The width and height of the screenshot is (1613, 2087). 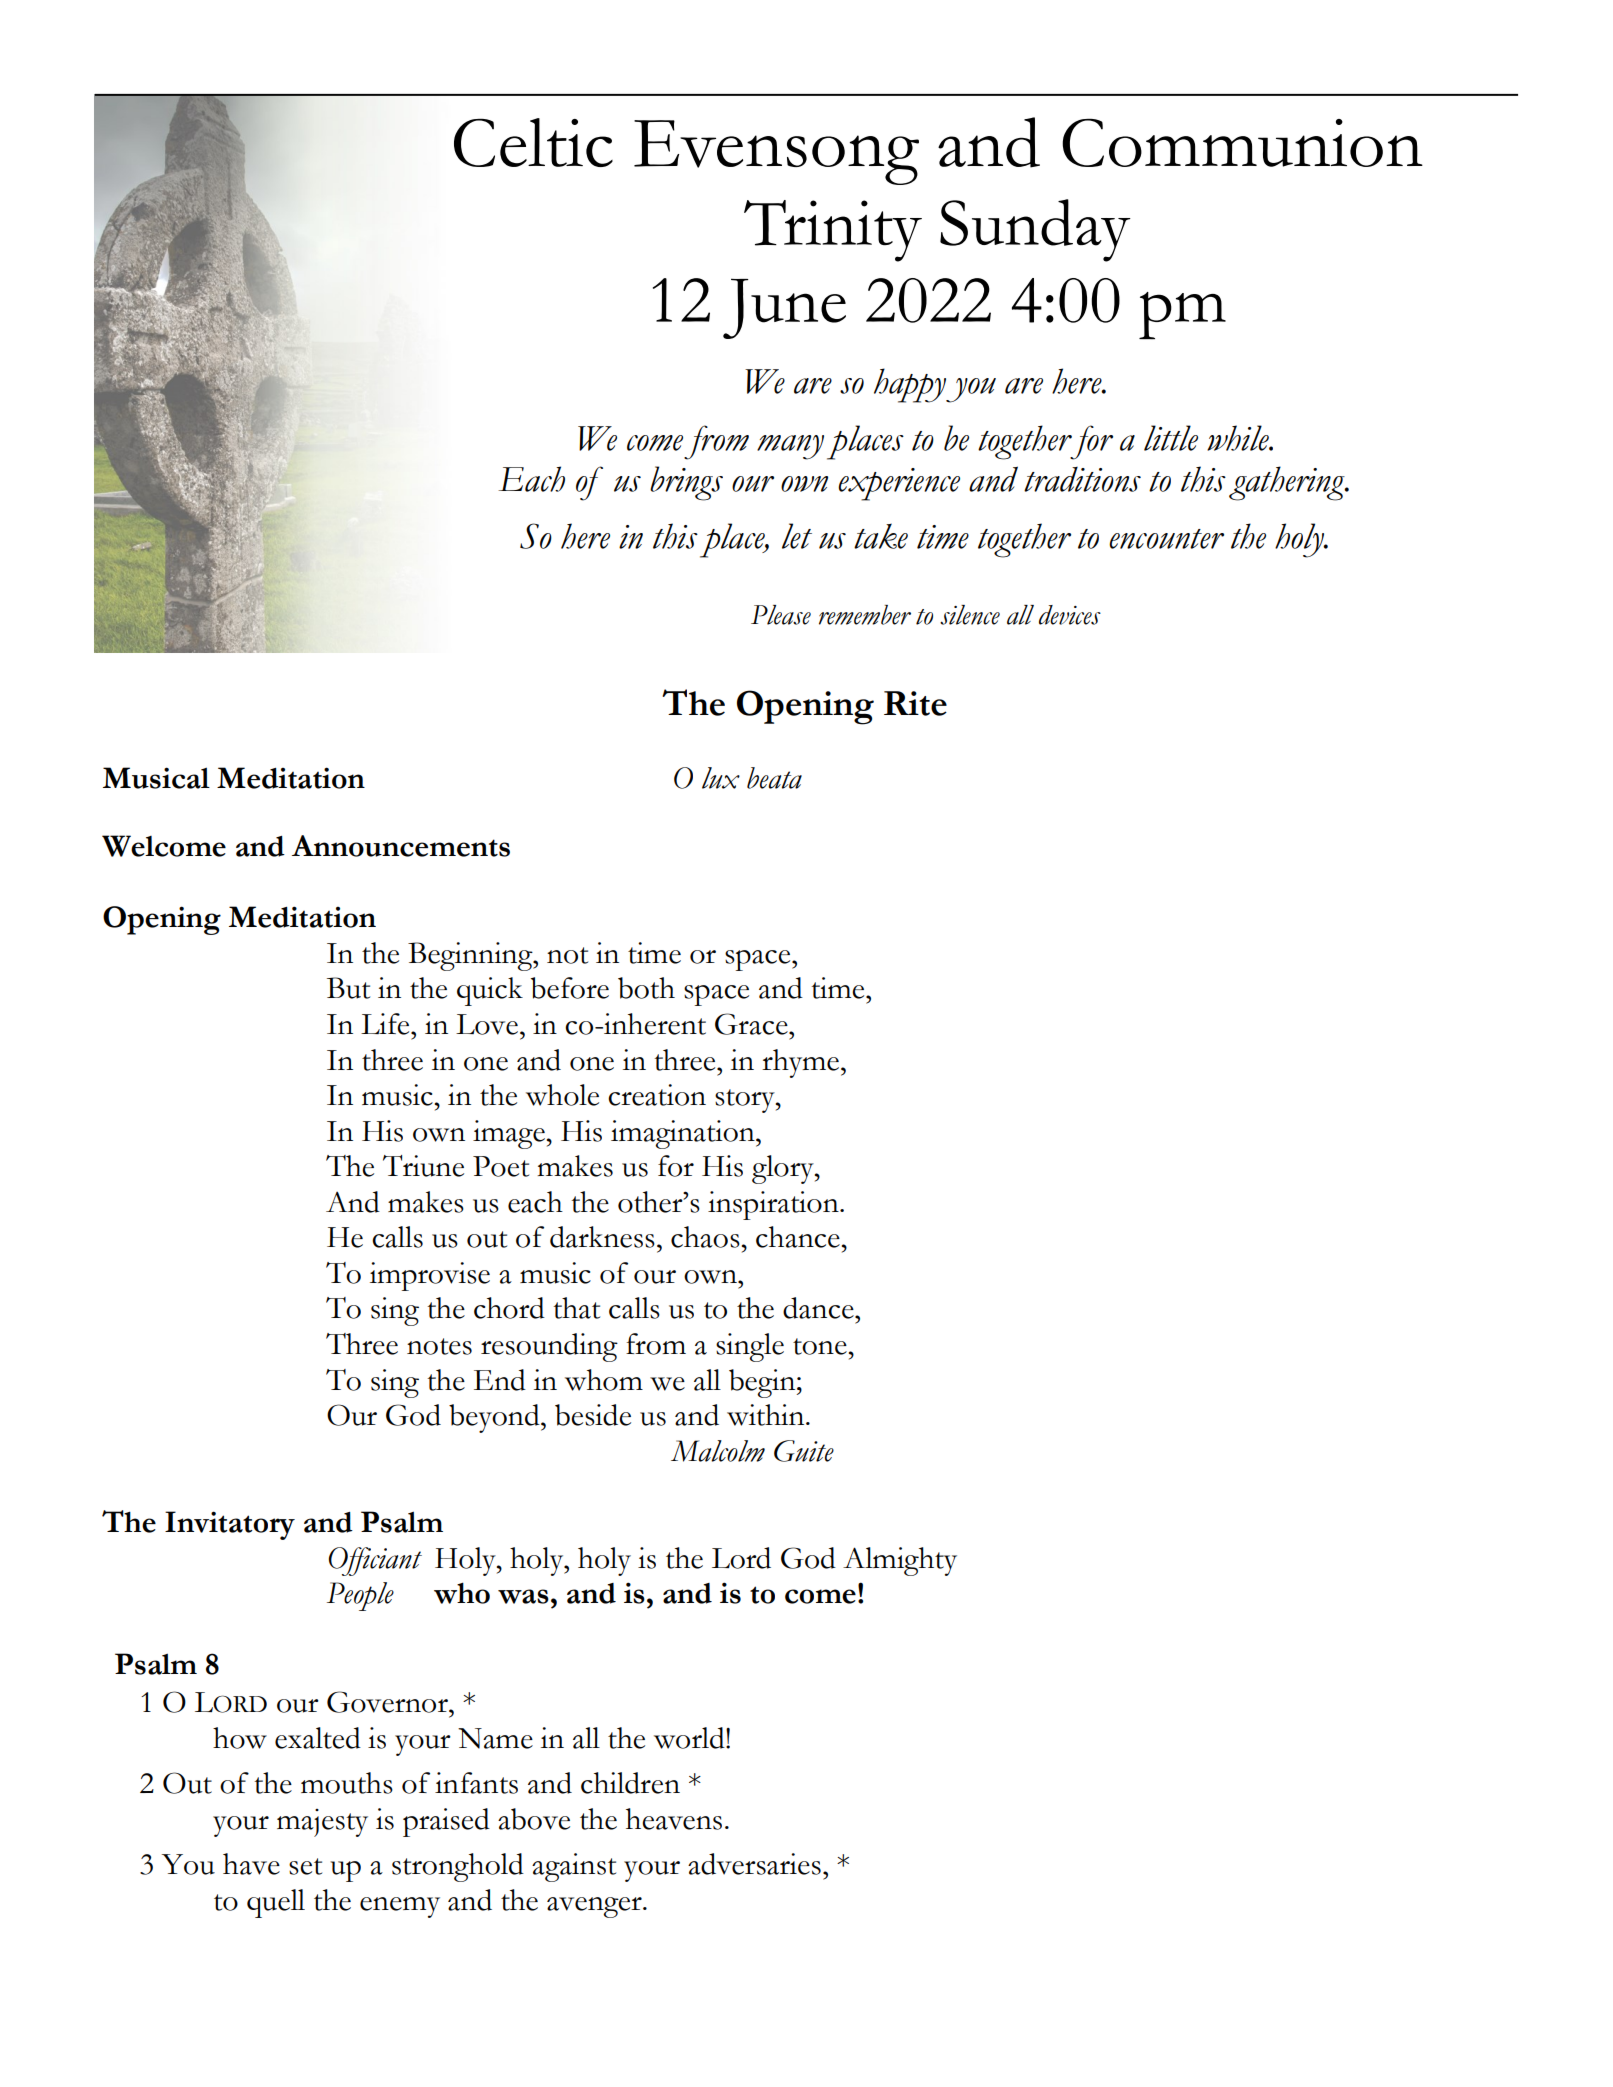 What do you see at coordinates (752, 1024) in the screenshot?
I see `Grace` at bounding box center [752, 1024].
